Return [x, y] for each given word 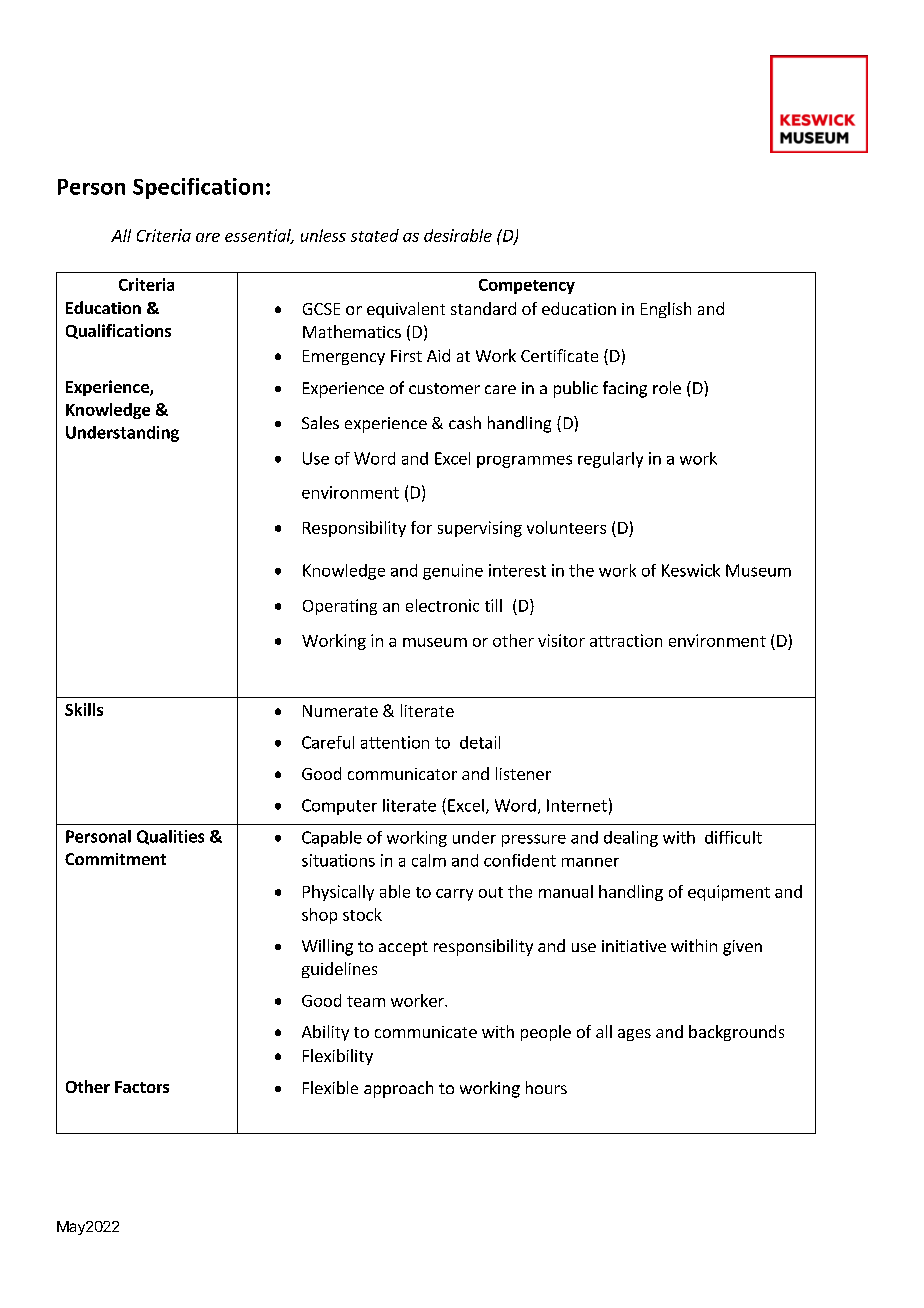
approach [398, 1089]
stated [375, 235]
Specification [198, 188]
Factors [142, 1087]
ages [634, 1035]
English [666, 310]
